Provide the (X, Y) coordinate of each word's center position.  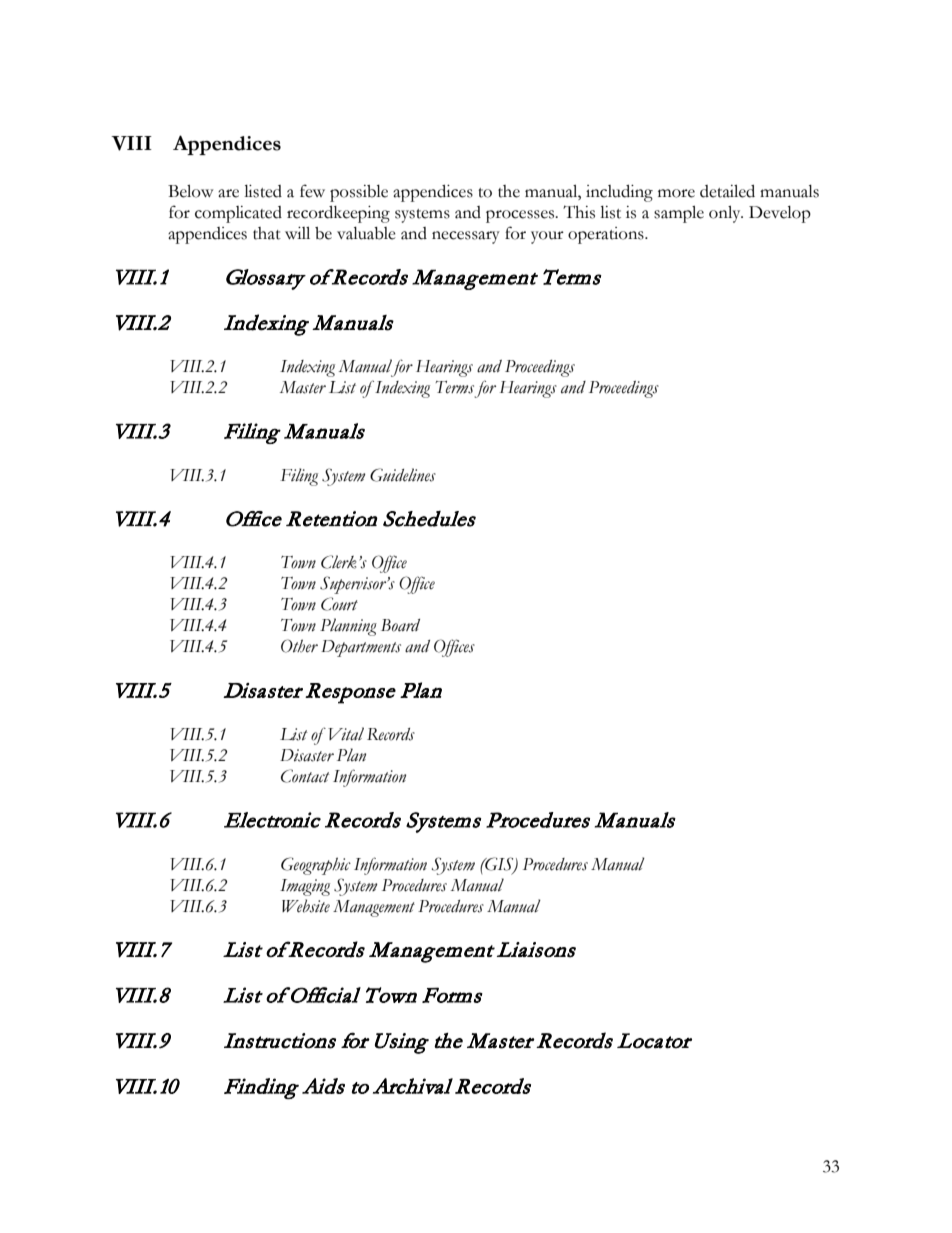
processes (521, 216)
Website (306, 906)
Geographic (316, 866)
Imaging (305, 887)
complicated (238, 214)
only (726, 214)
